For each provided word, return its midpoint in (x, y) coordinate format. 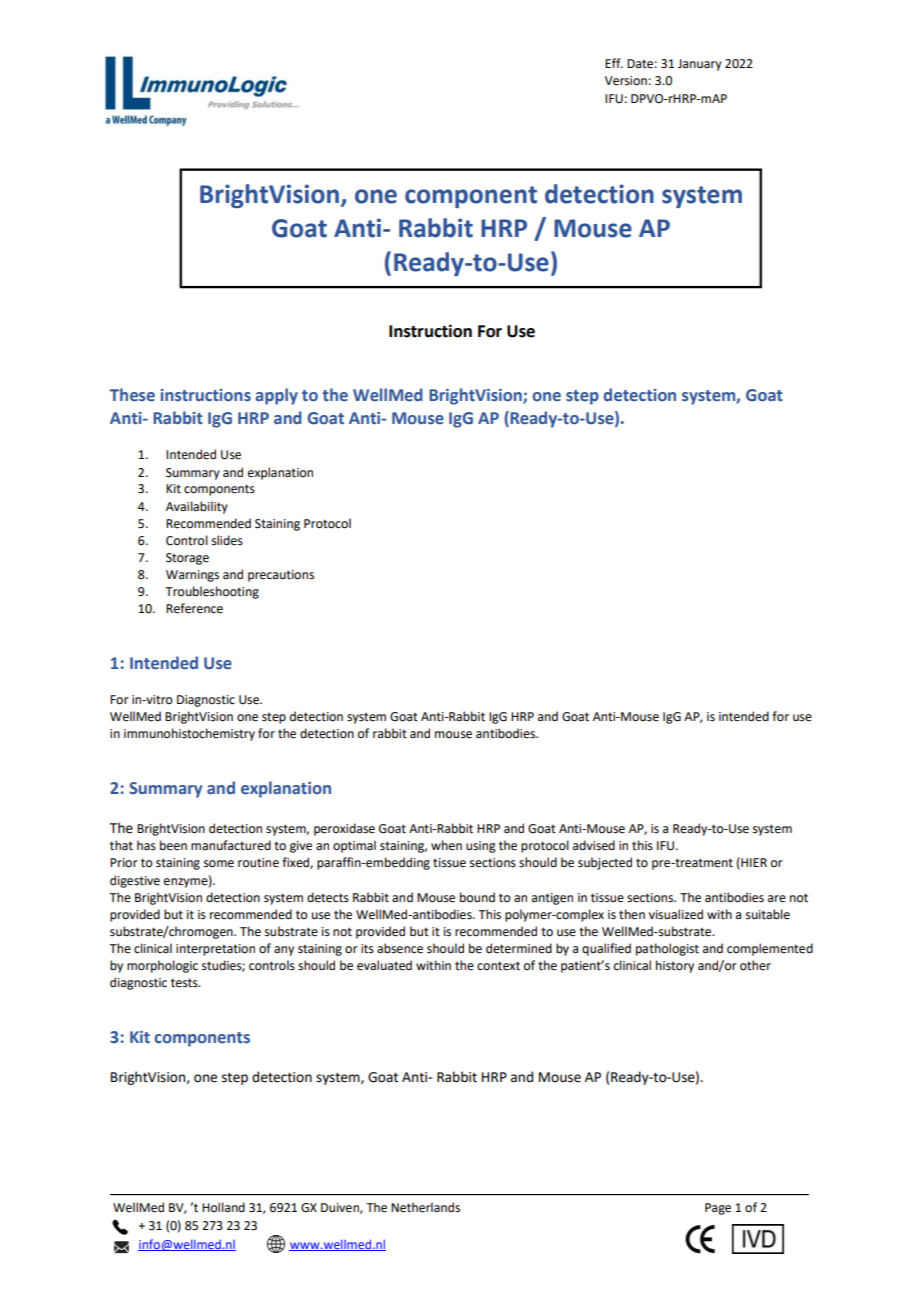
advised (594, 845)
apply (276, 396)
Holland (223, 1207)
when (446, 845)
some (219, 864)
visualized (676, 914)
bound (477, 897)
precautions (281, 576)
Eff (614, 63)
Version (626, 81)
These (132, 395)
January (700, 65)
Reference (194, 608)
